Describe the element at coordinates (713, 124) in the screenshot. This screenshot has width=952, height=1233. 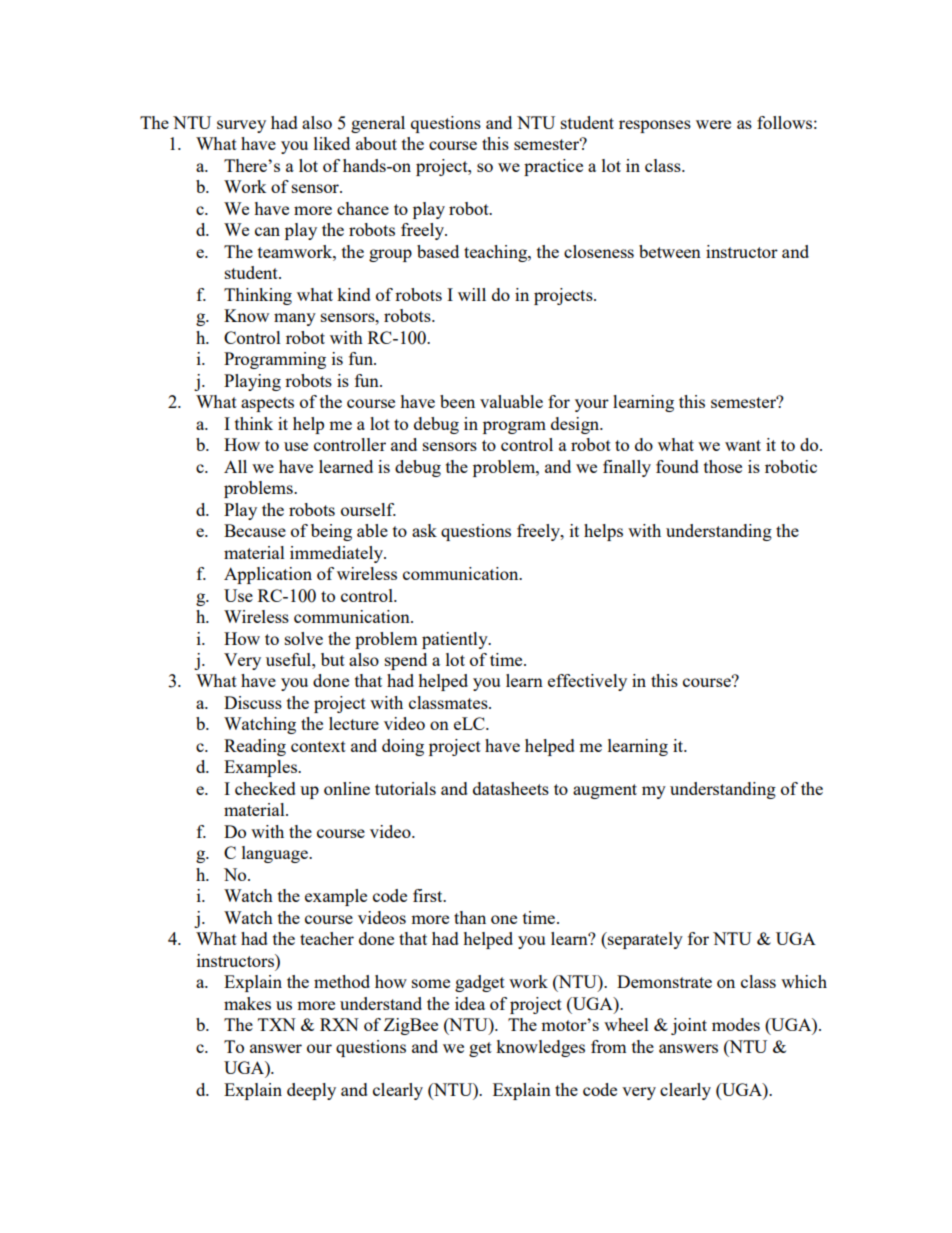
I see `were` at that location.
